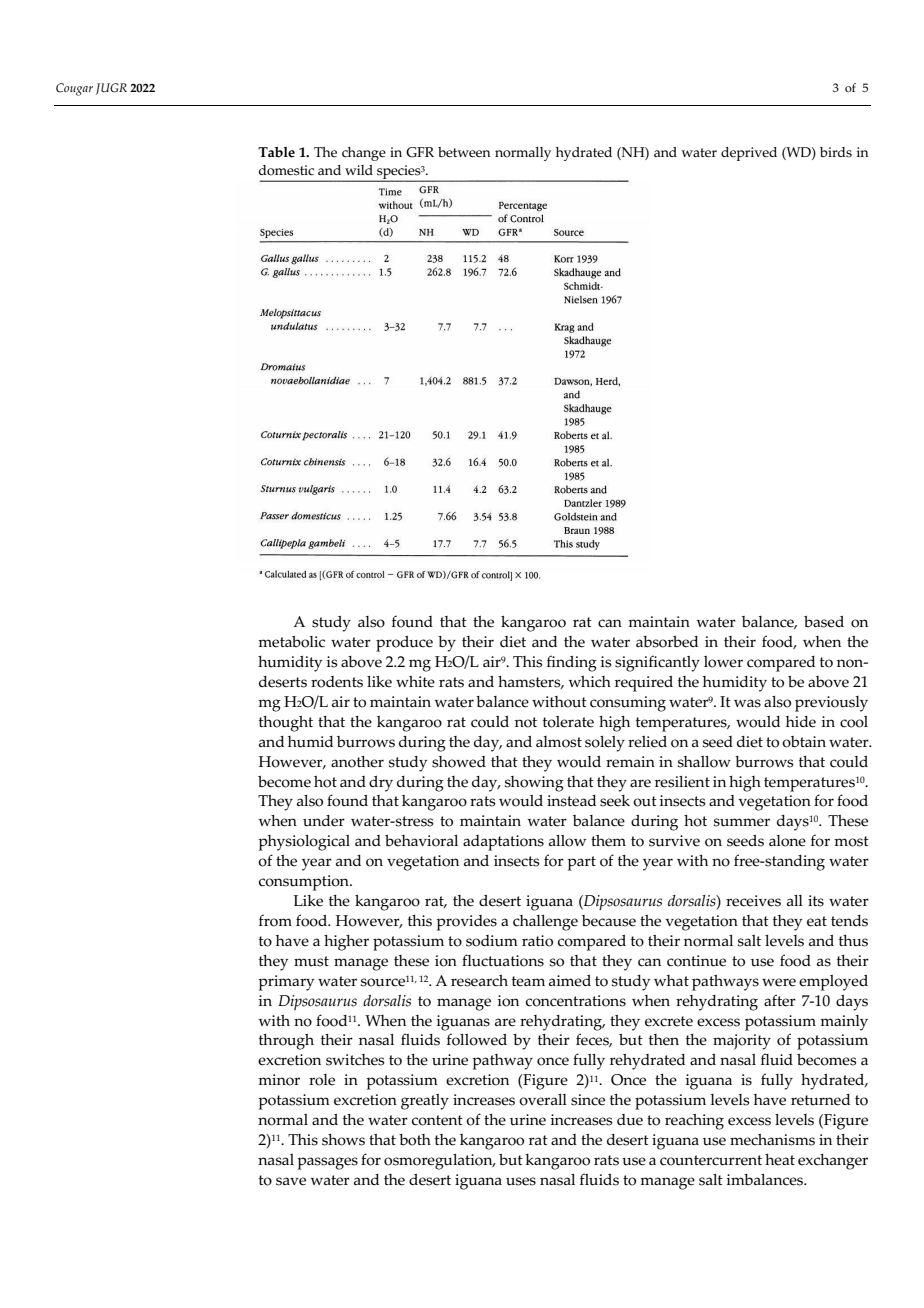 This screenshot has width=924, height=1308. What do you see at coordinates (779, 982) in the screenshot?
I see `were` at bounding box center [779, 982].
